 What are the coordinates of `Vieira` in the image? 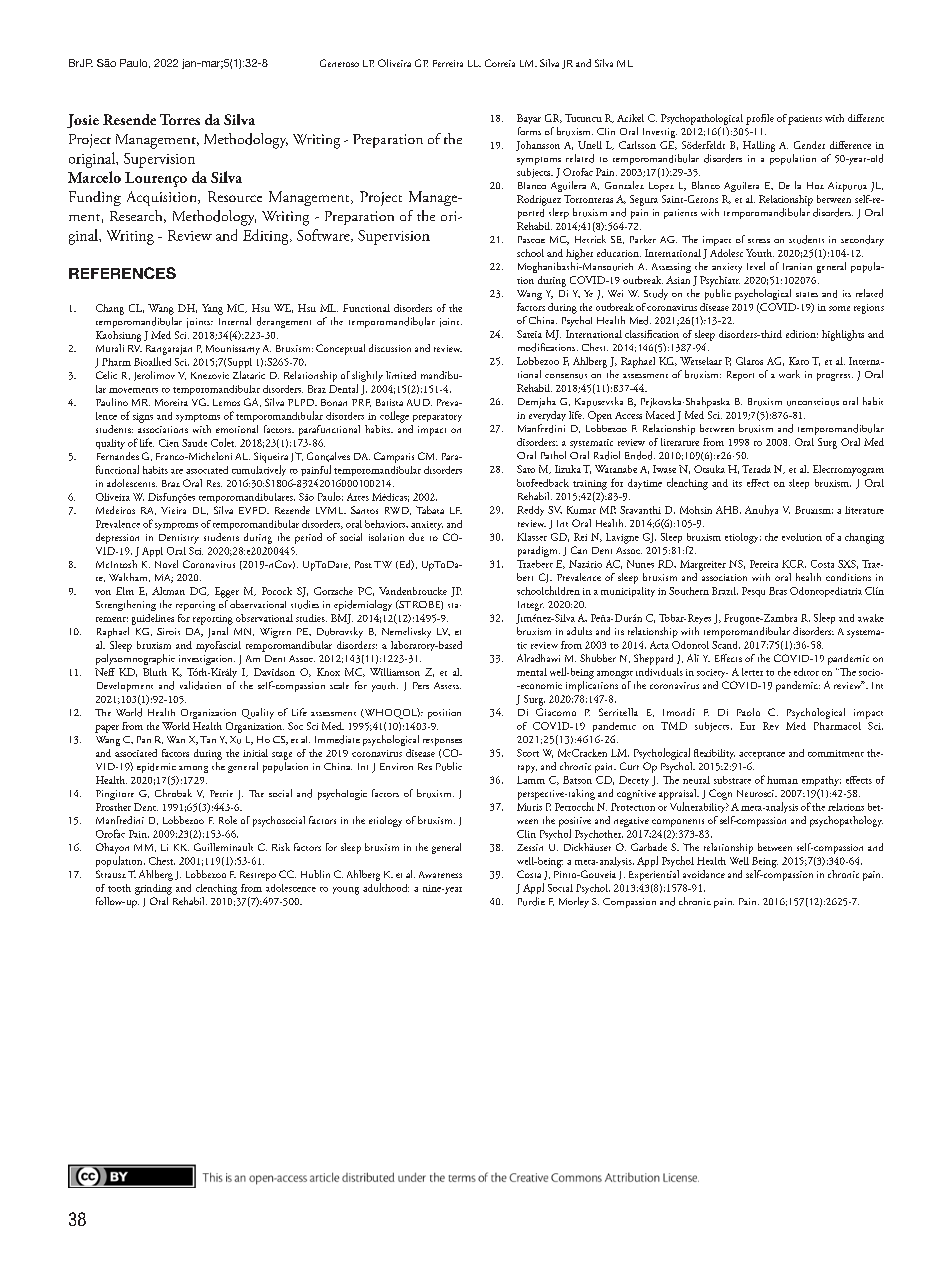 It's located at (173, 510).
